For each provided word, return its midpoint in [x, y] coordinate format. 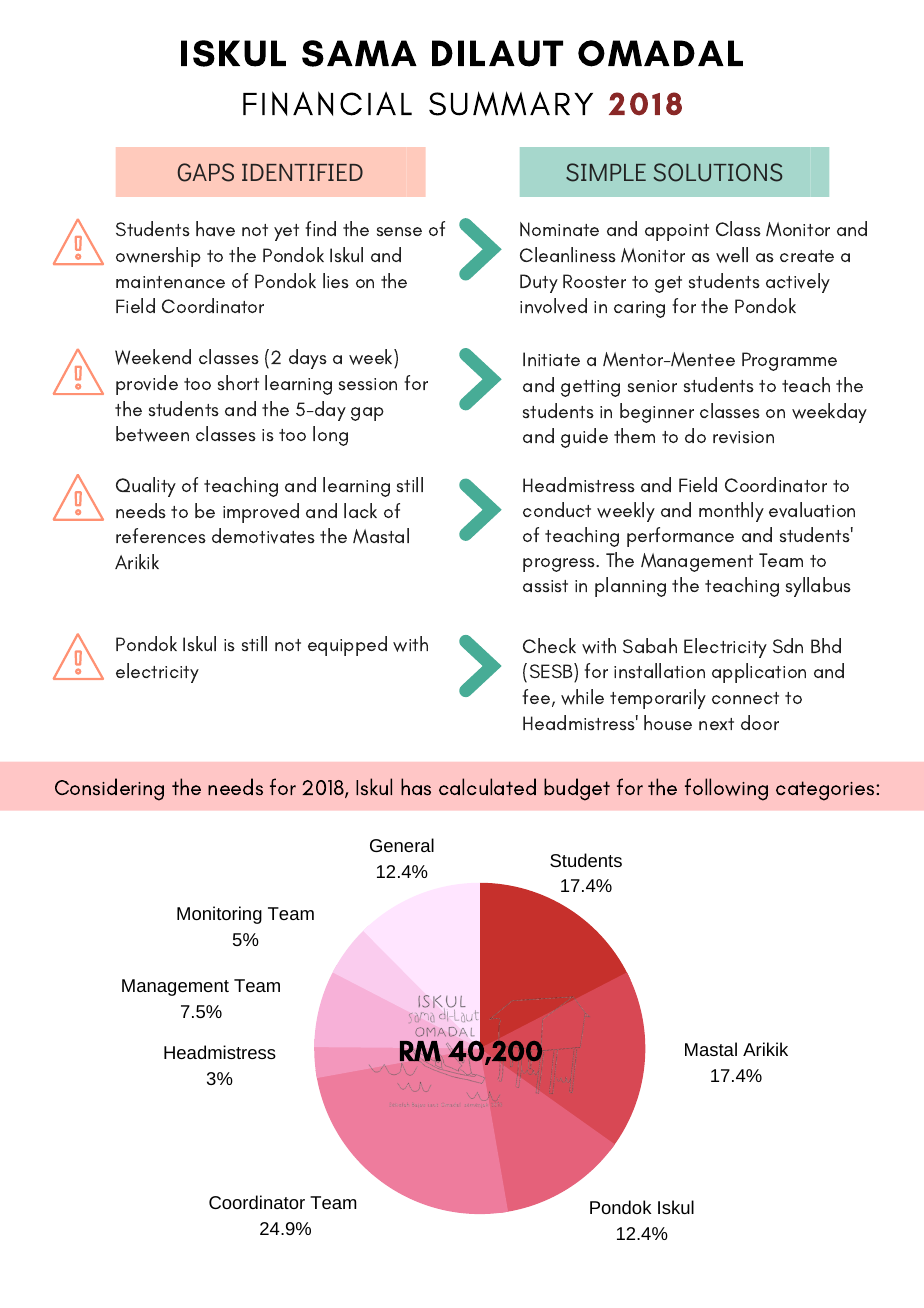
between [152, 434]
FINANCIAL [327, 103]
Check [549, 645]
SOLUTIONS [718, 172]
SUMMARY [511, 103]
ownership [158, 257]
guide [584, 438]
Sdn [788, 645]
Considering [109, 789]
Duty [539, 283]
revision [743, 437]
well [732, 255]
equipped [347, 646]
